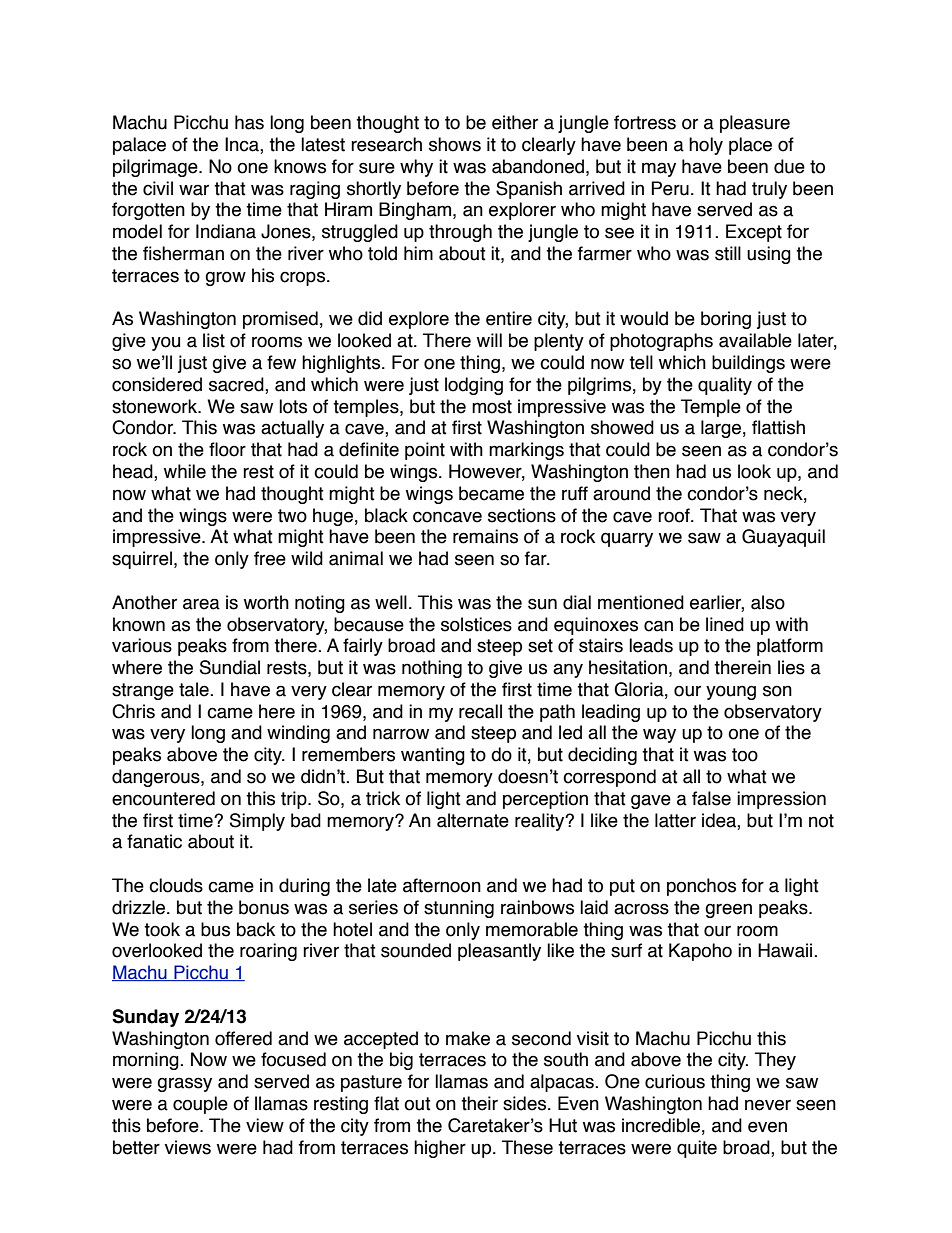 This document has height=1233, width=952. I want to click on couple, so click(200, 1105).
